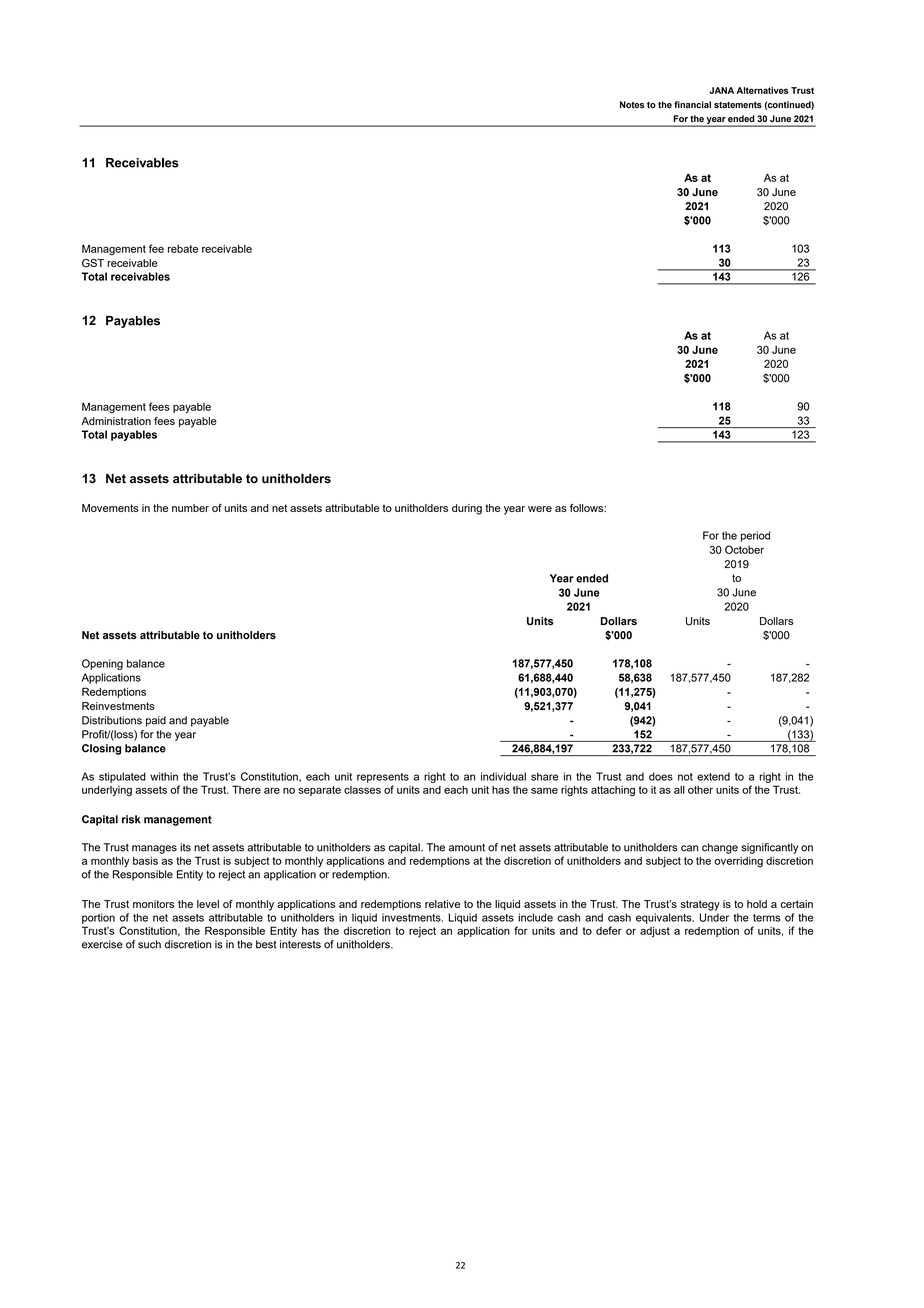  I want to click on monitors, so click(153, 904).
